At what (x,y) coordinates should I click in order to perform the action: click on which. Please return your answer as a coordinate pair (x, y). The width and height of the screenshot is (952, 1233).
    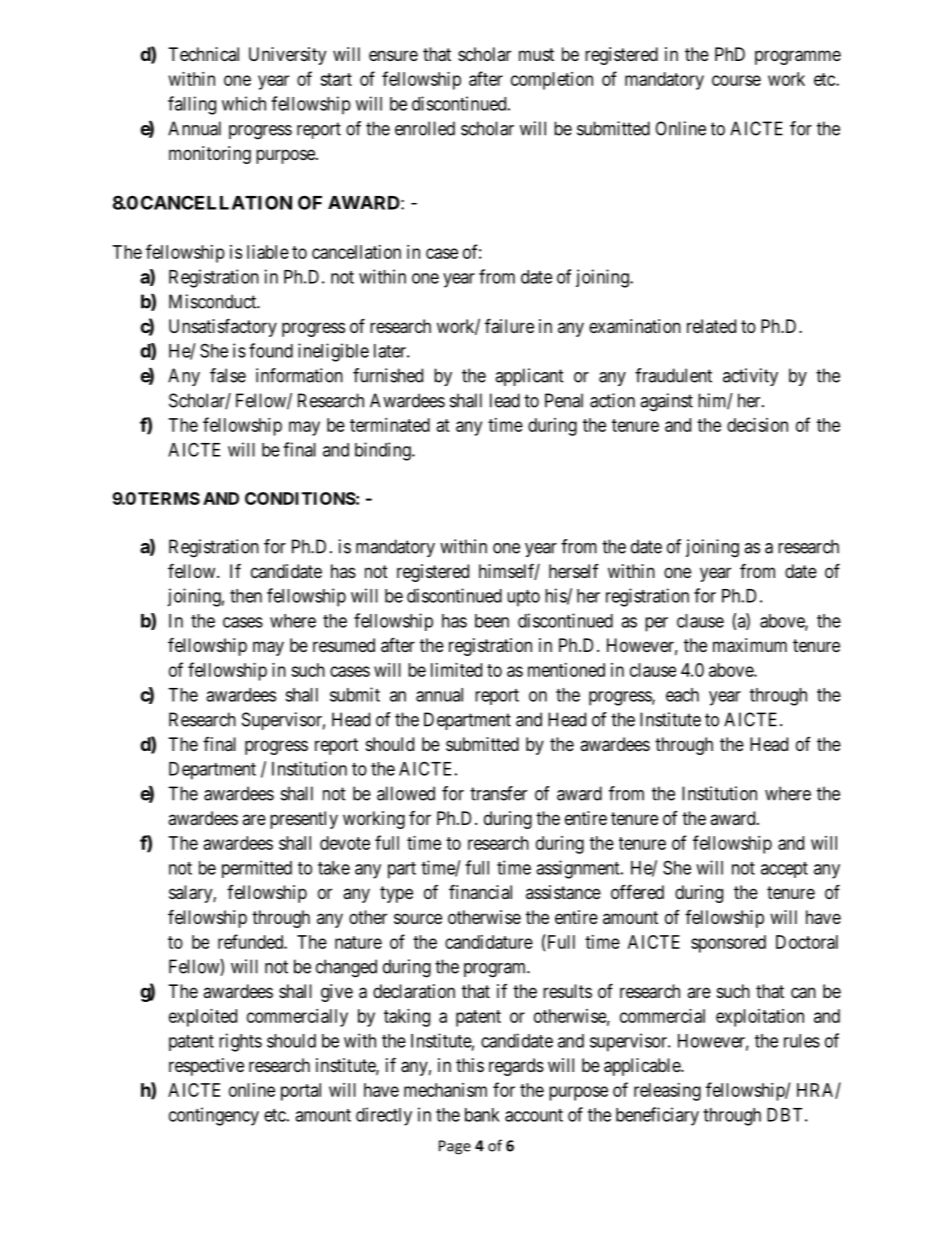
    Looking at the image, I should click on (244, 103).
